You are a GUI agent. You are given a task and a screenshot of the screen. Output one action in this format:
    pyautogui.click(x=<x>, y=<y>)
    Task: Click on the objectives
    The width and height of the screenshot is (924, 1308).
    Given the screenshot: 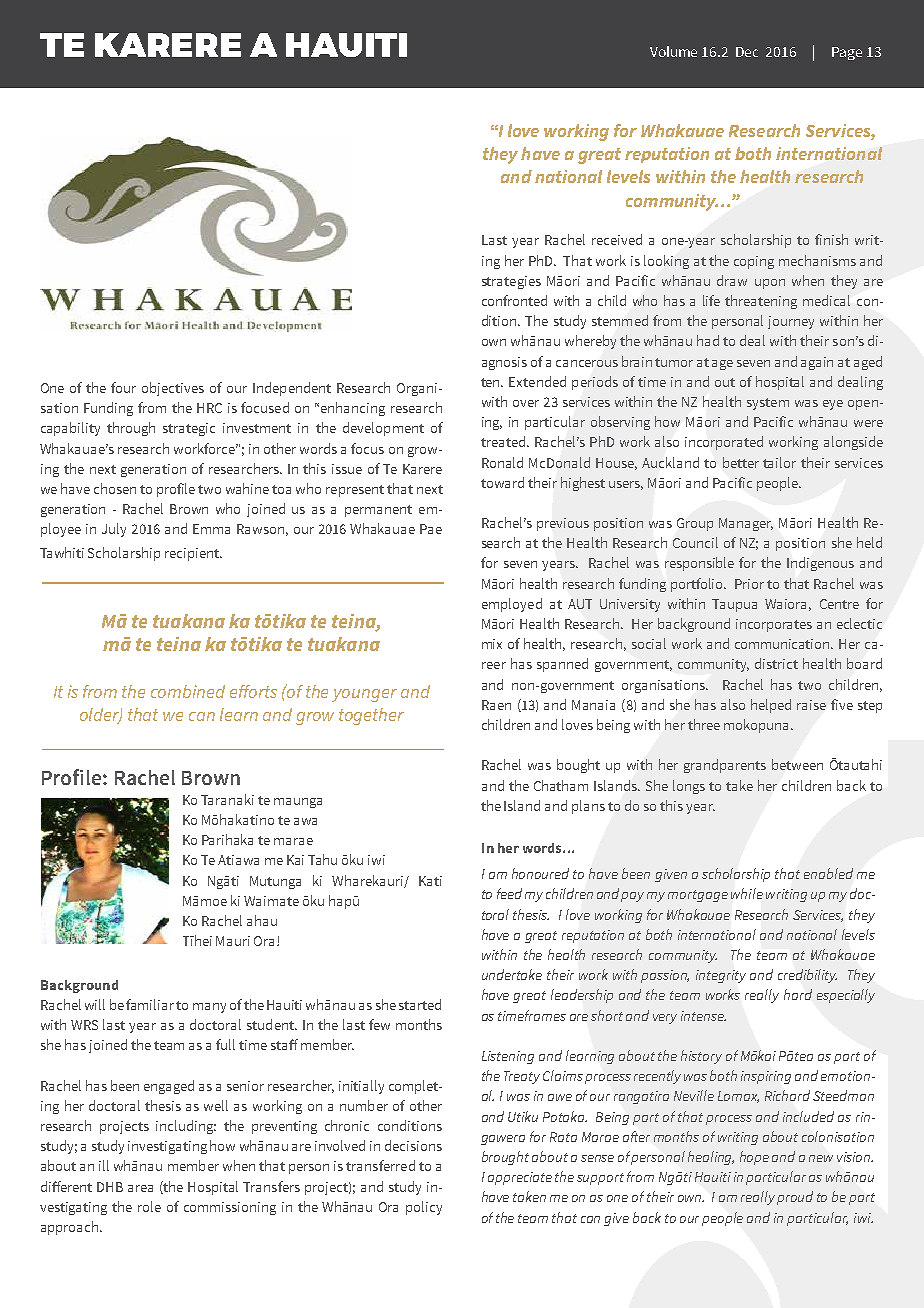 What is the action you would take?
    pyautogui.click(x=173, y=389)
